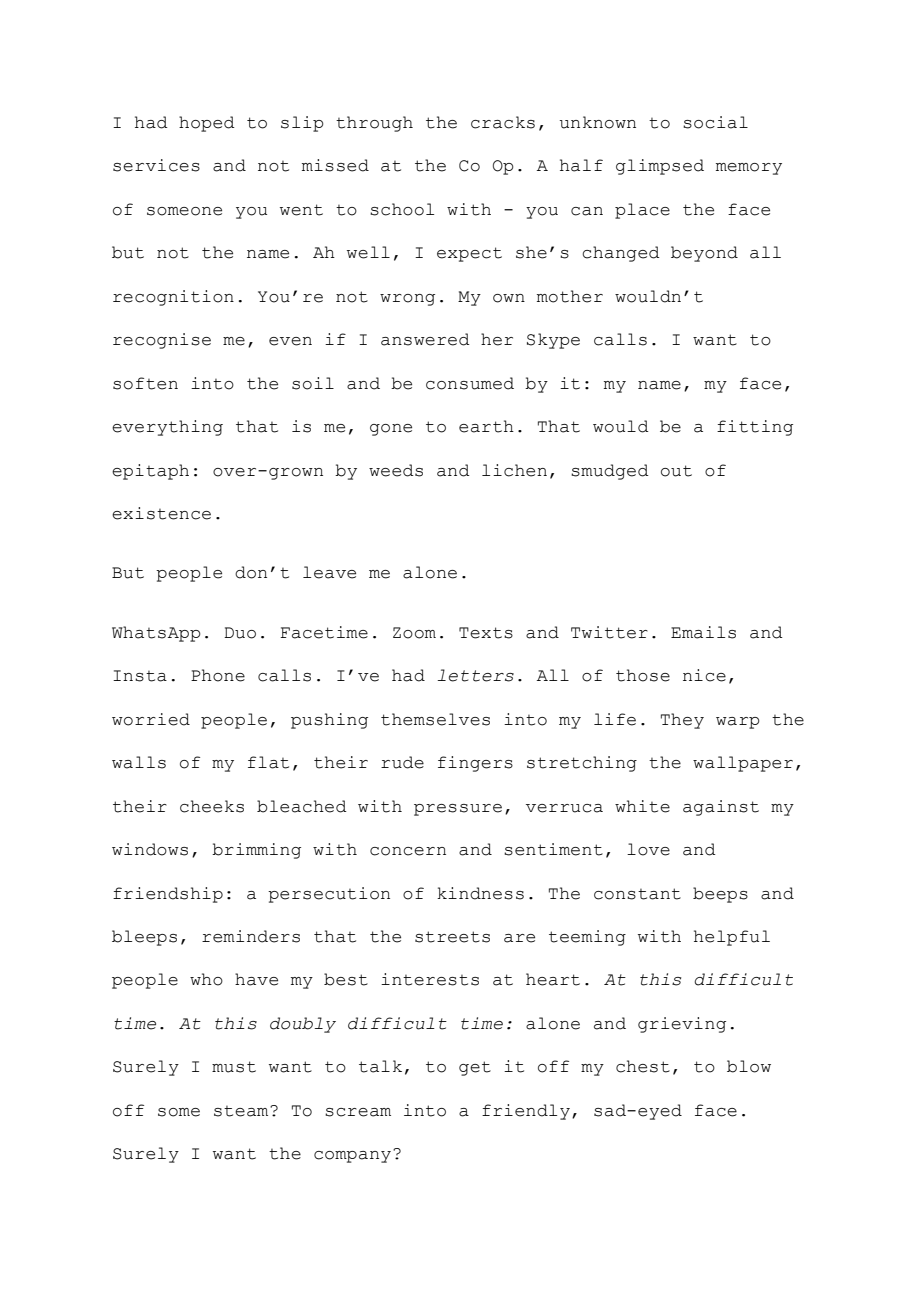 This screenshot has height=1308, width=924. What do you see at coordinates (168, 895) in the screenshot?
I see `friendship` at bounding box center [168, 895].
